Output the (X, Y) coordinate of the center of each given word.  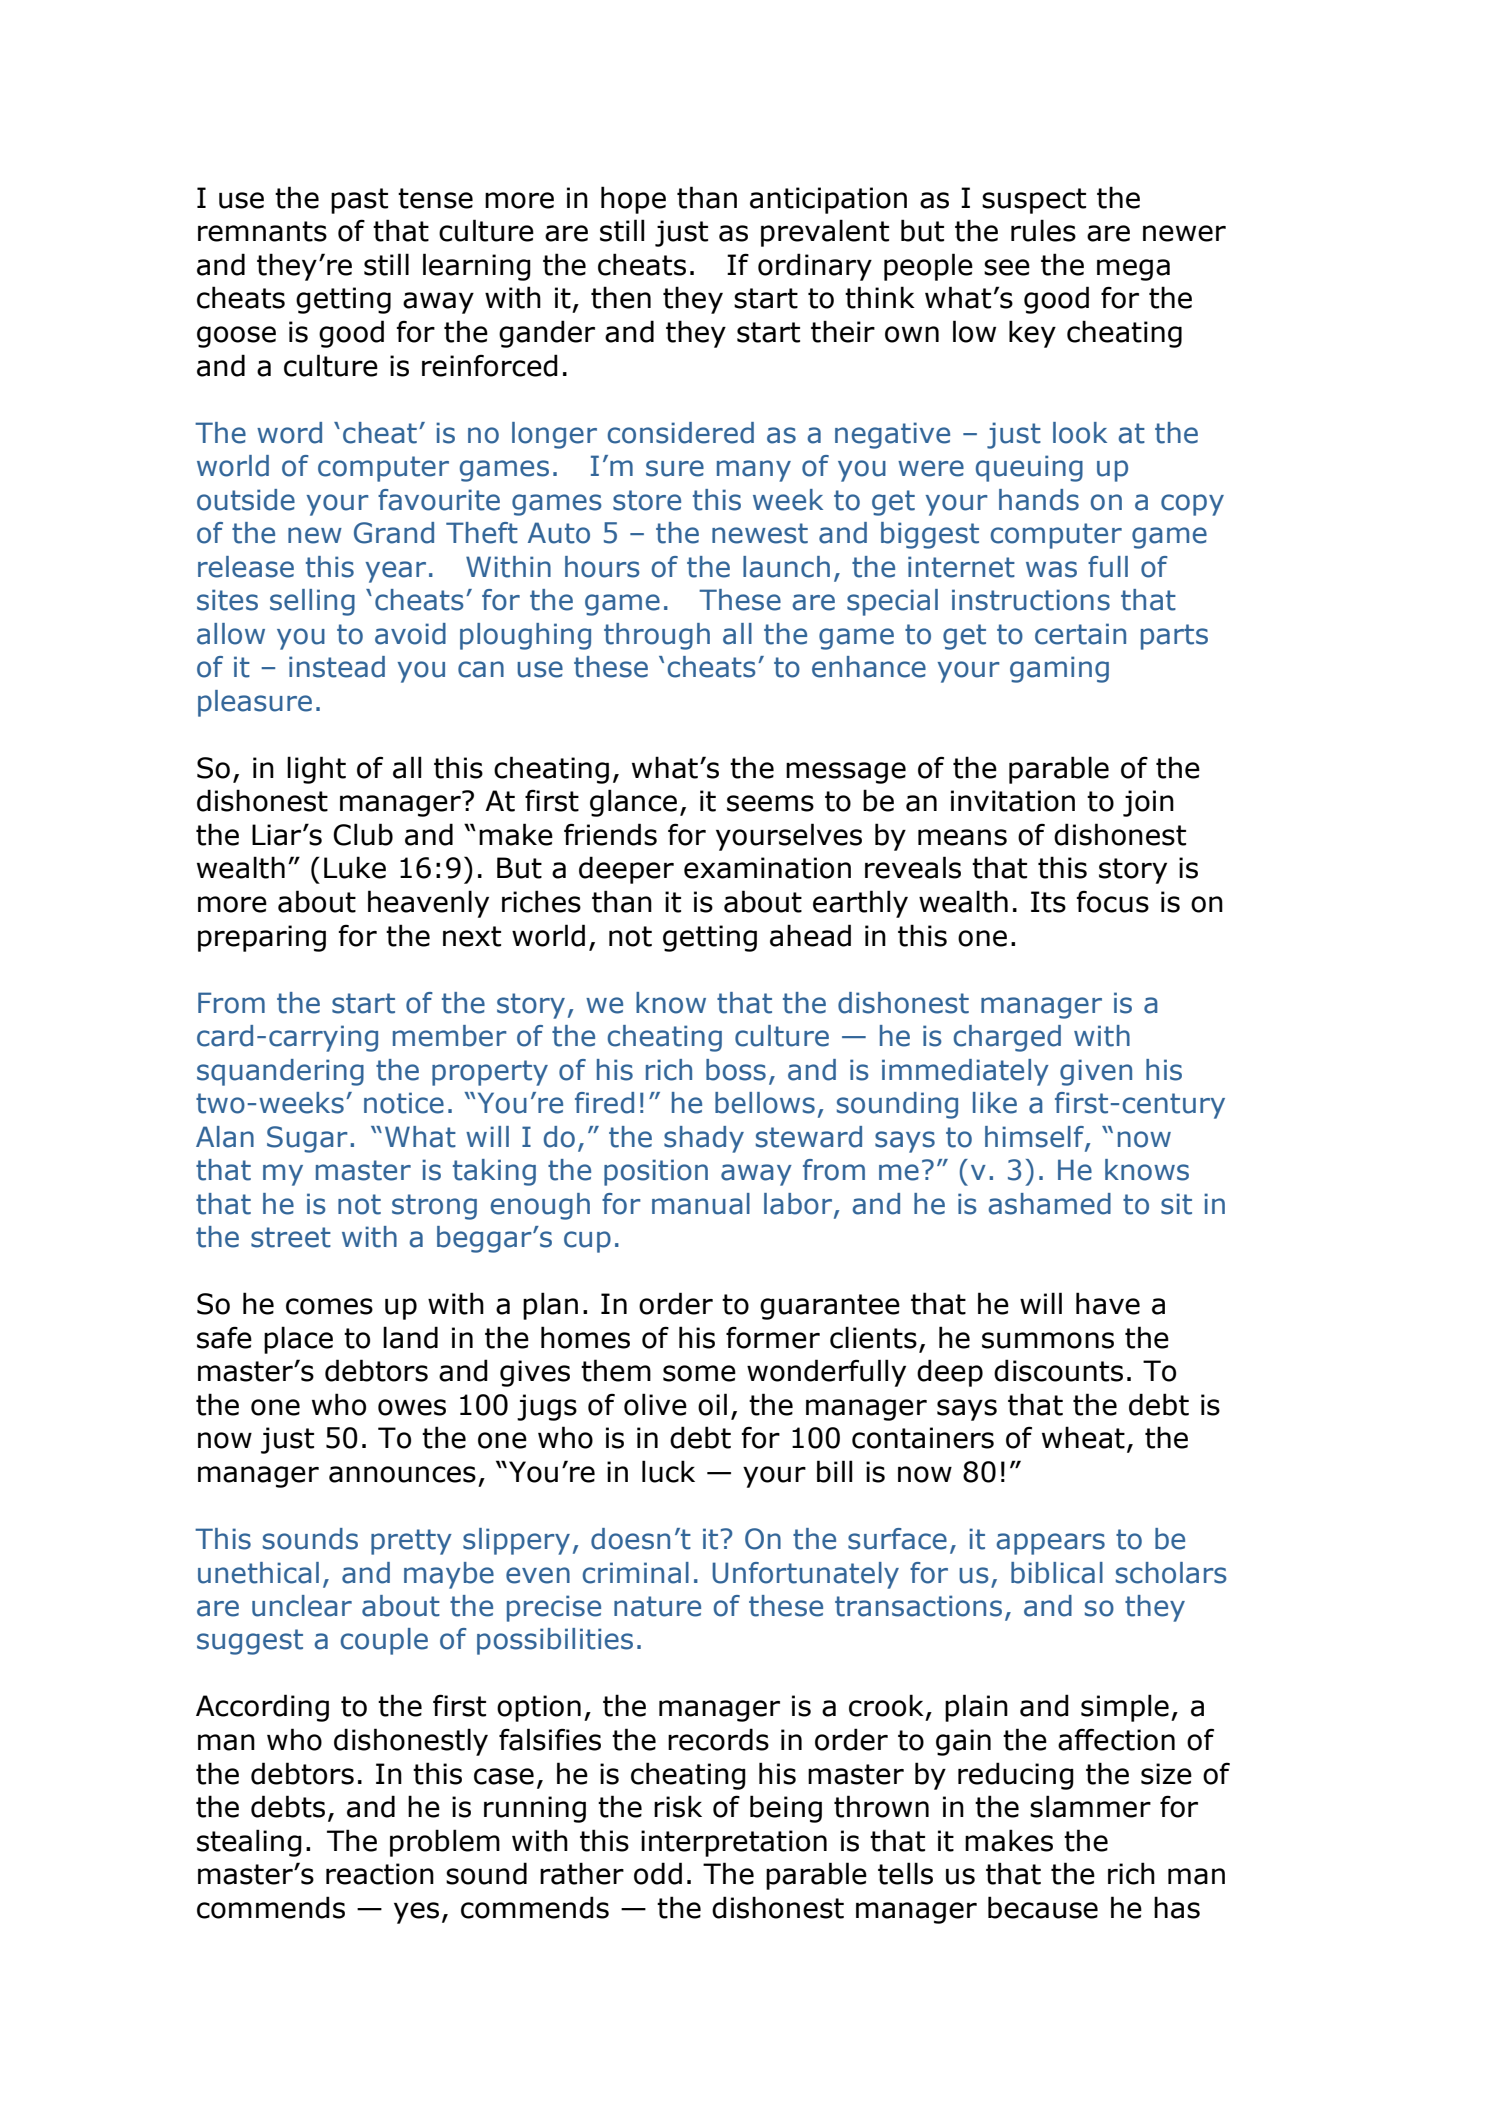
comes (329, 1306)
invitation (1013, 801)
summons (1048, 1340)
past (359, 201)
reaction (380, 1874)
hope (633, 200)
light (316, 770)
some (699, 1373)
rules (1043, 230)
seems (770, 803)
